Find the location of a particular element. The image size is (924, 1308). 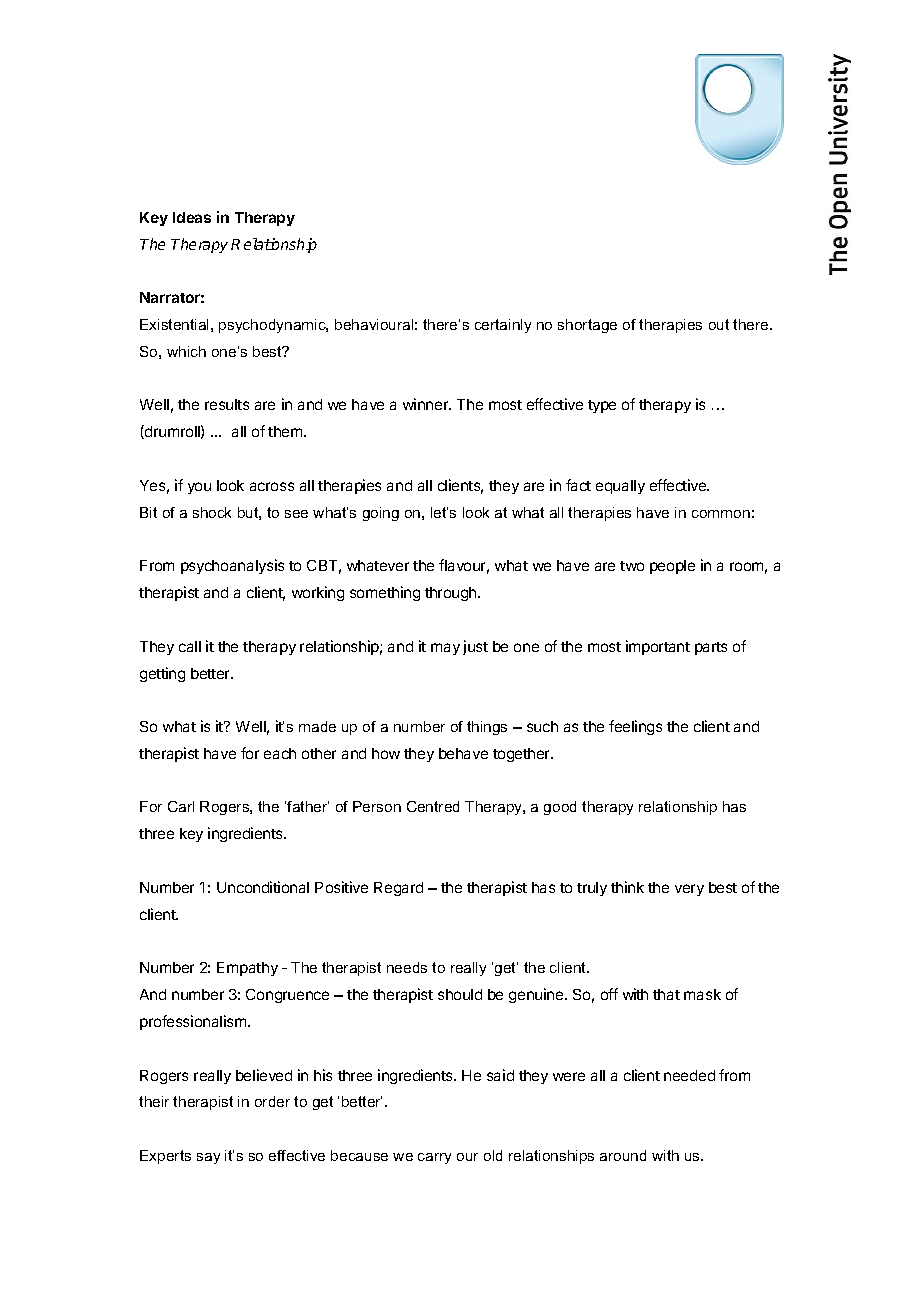

may is located at coordinates (445, 649).
